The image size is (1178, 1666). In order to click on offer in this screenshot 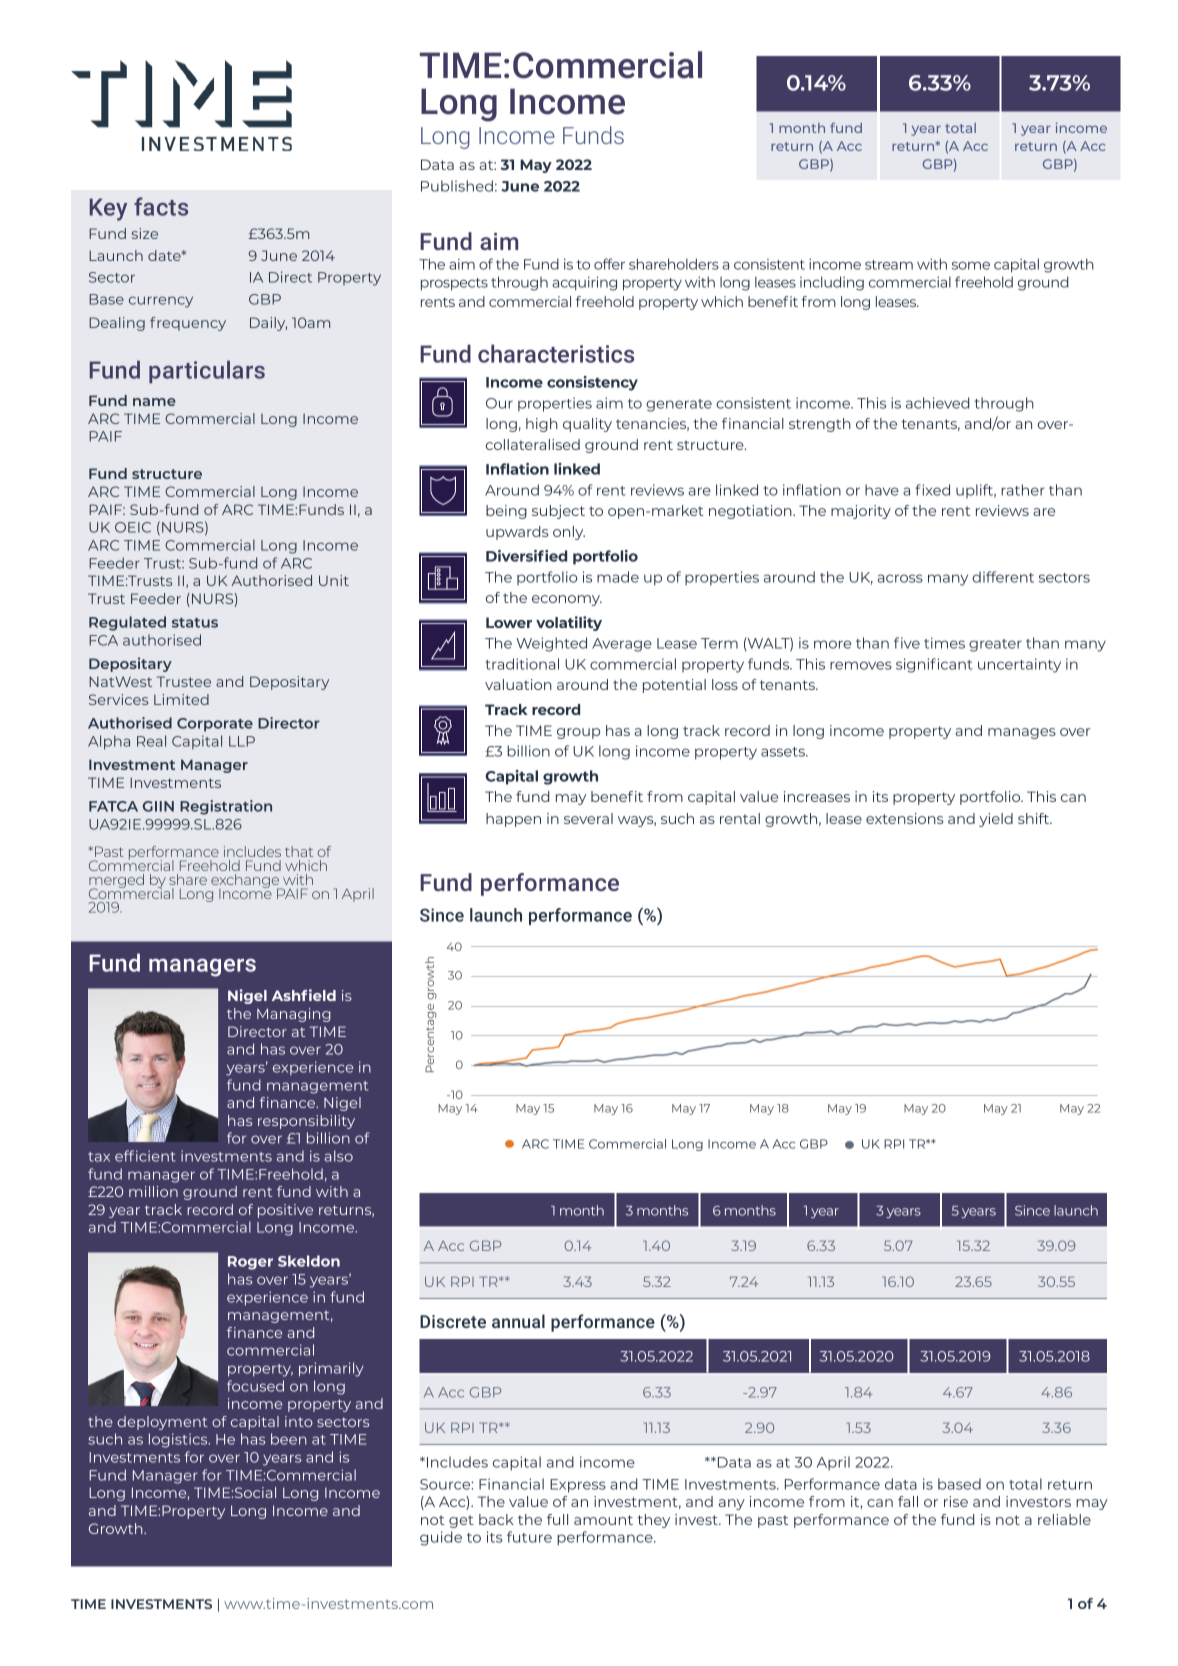, I will do `click(609, 264)`.
